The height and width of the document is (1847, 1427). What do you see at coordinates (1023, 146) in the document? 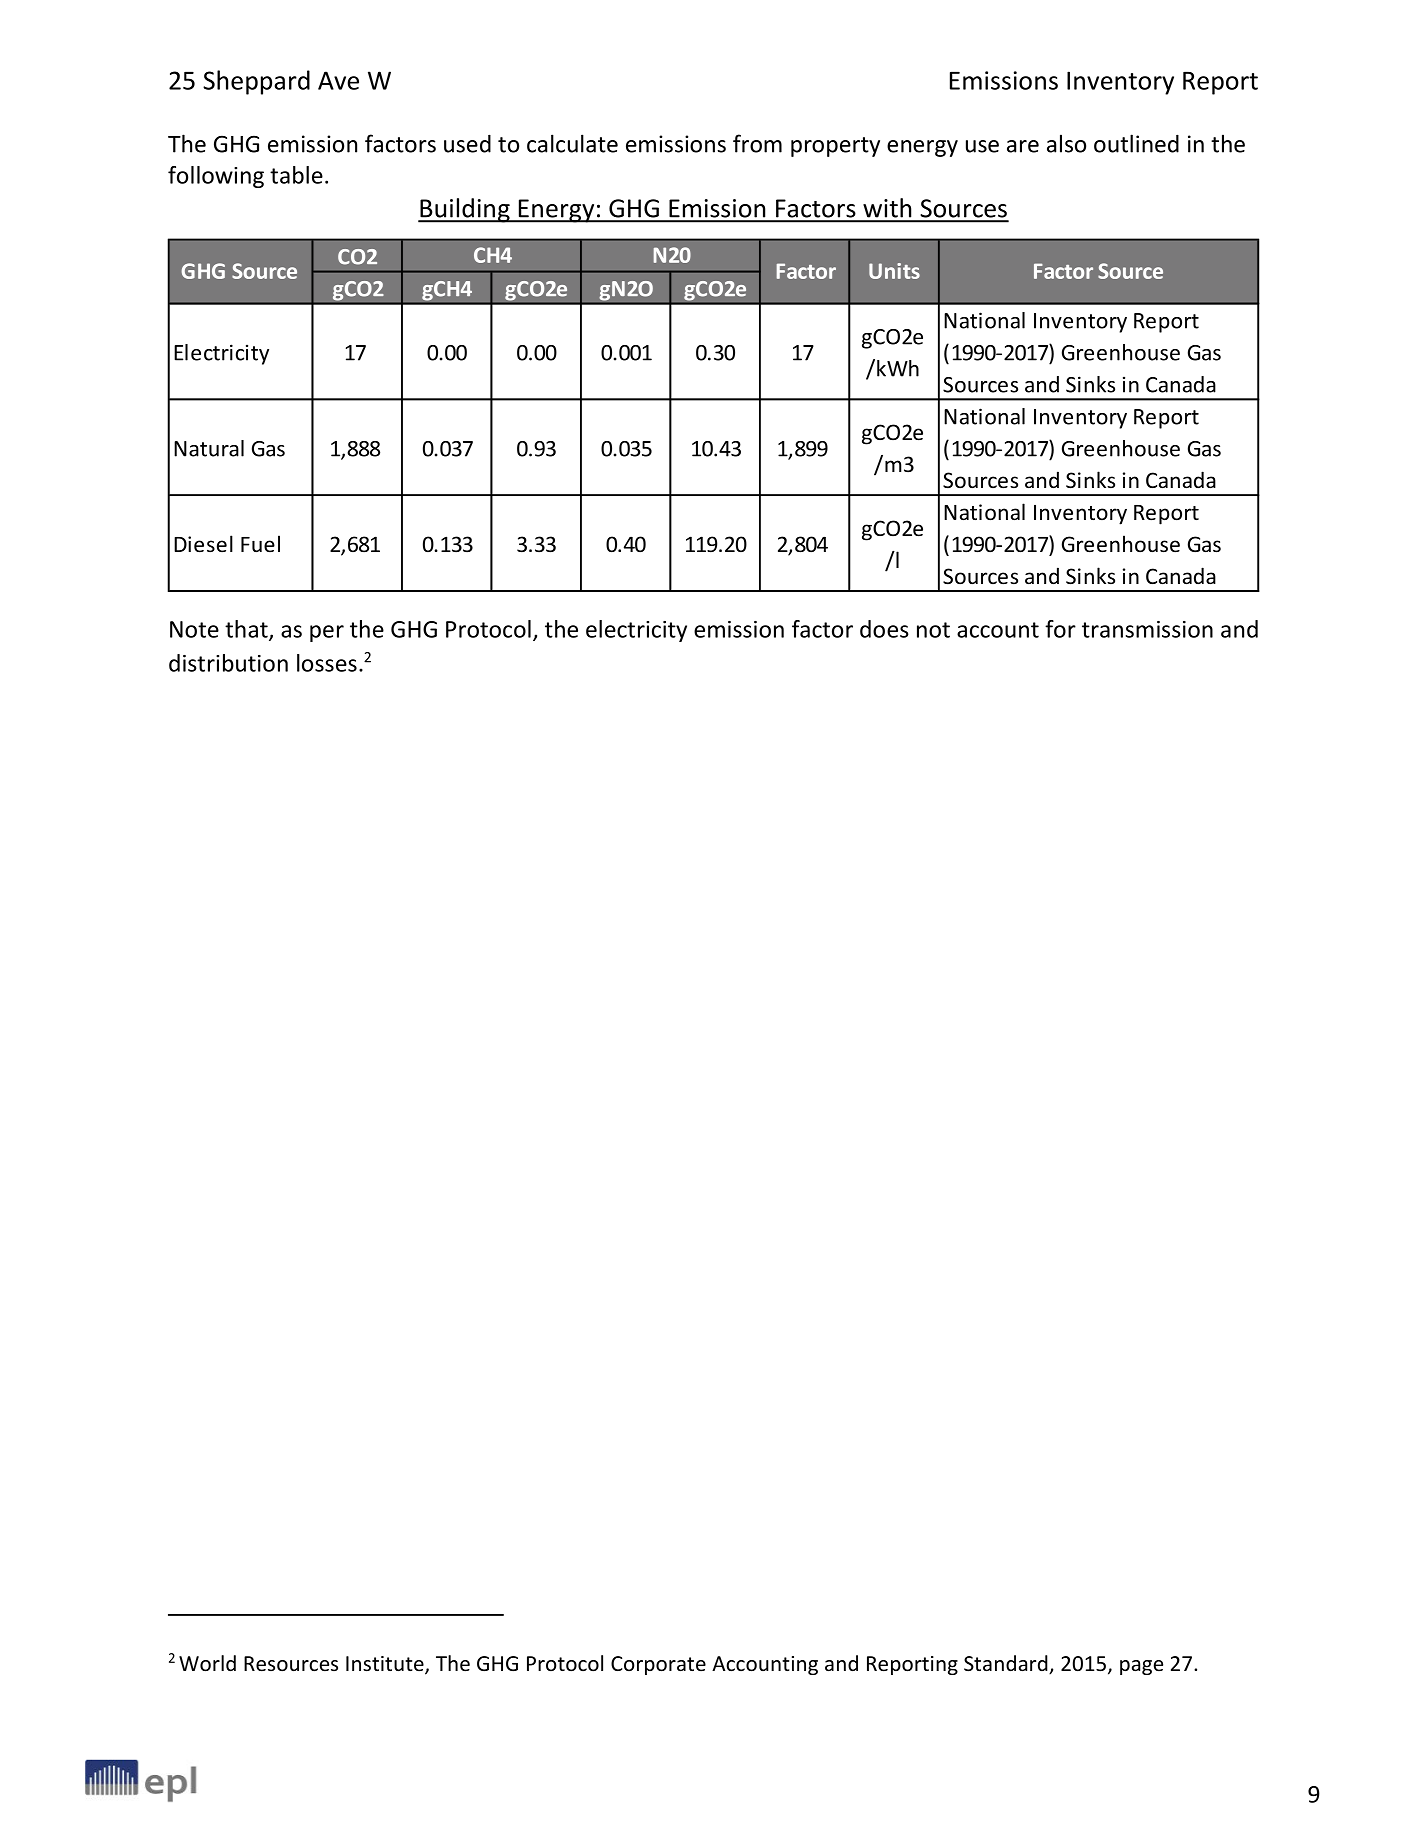
I see `are` at bounding box center [1023, 146].
